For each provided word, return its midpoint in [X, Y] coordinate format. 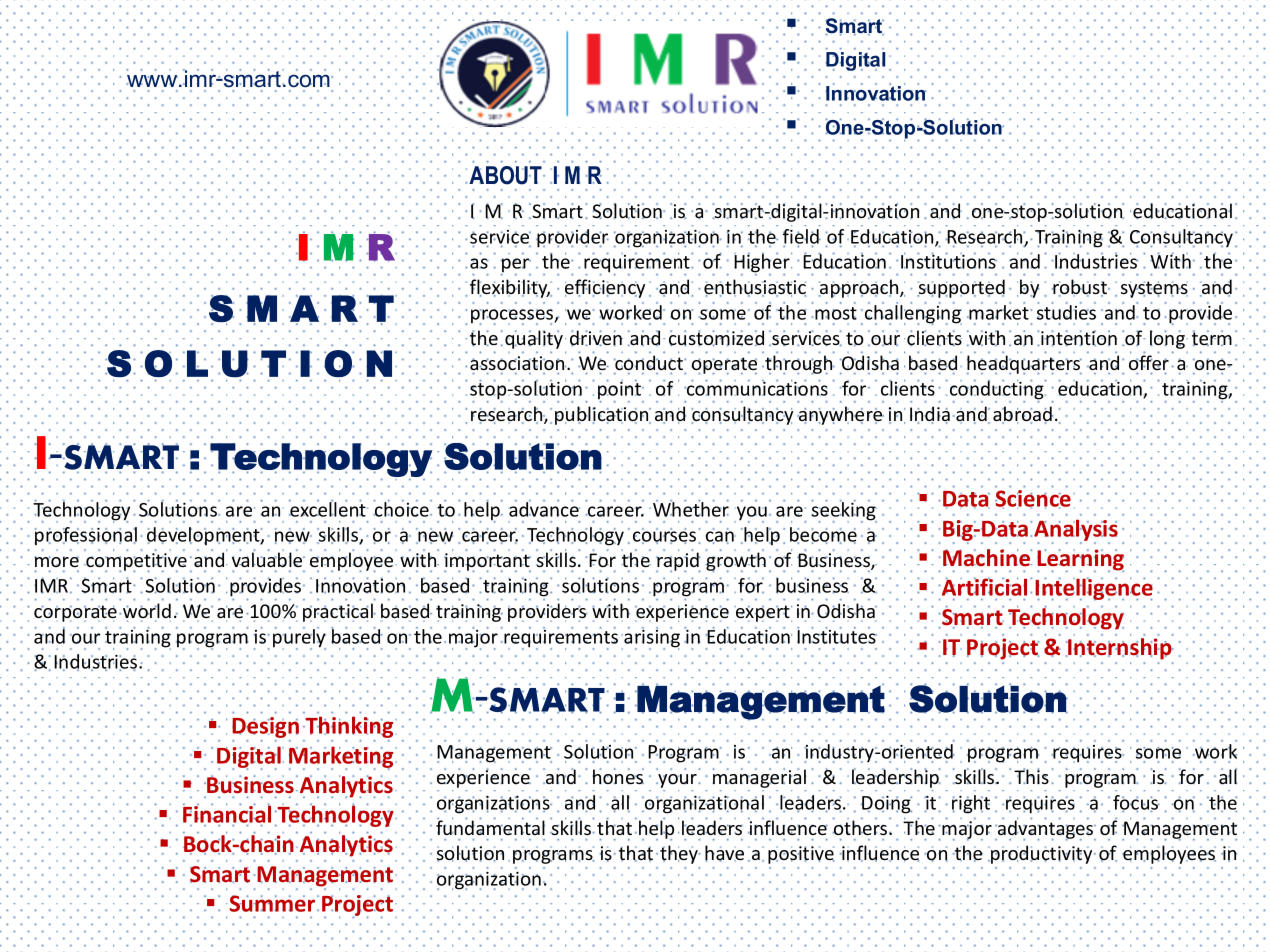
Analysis [1076, 531]
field [801, 237]
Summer [274, 903]
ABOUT [506, 175]
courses [664, 536]
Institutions [949, 261]
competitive [135, 562]
